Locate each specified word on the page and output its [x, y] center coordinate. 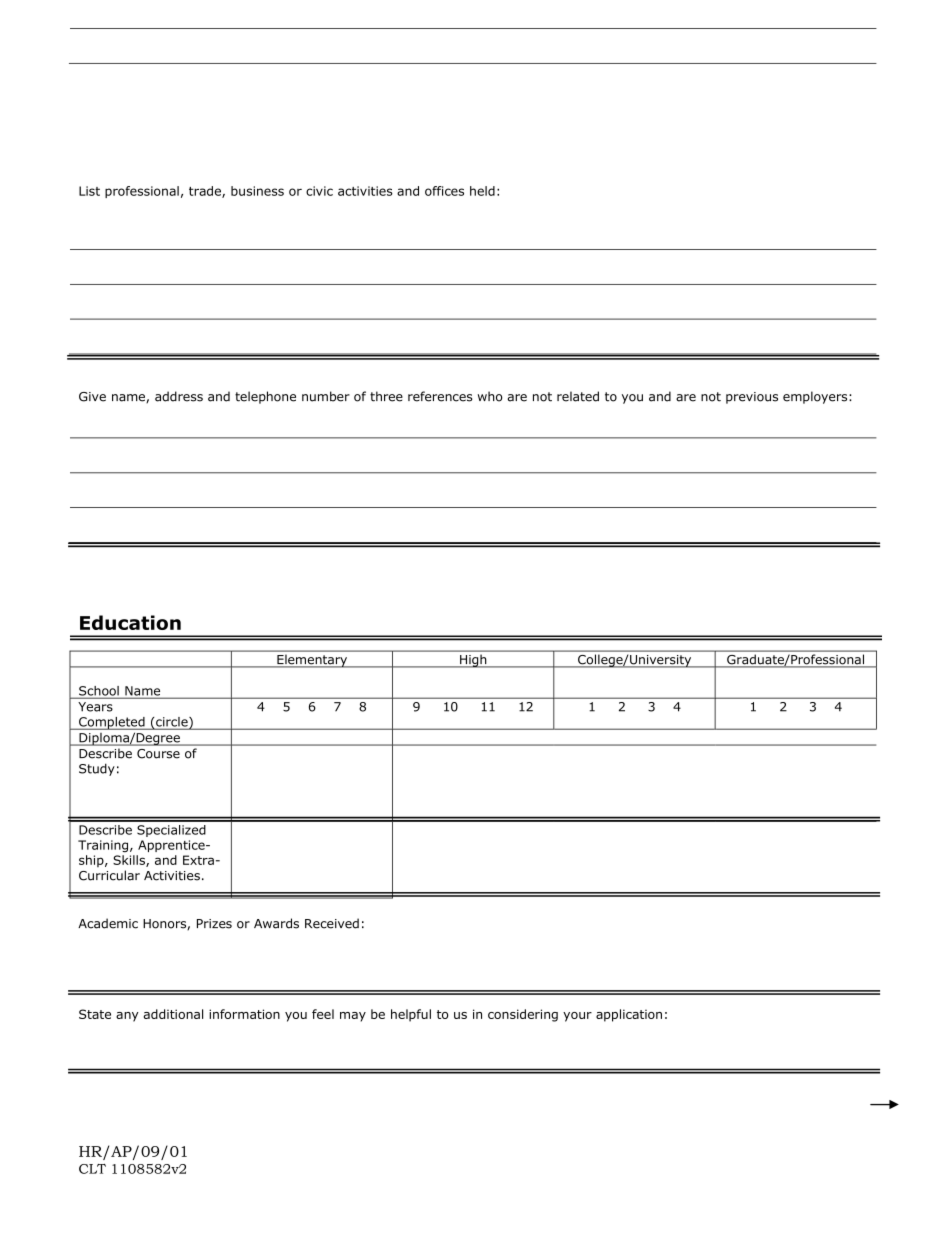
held [482, 191]
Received [332, 923]
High [473, 661]
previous [752, 398]
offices [444, 191]
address [179, 396]
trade [206, 192]
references [440, 396]
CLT [92, 1169]
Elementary [312, 661]
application [629, 1015]
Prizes [214, 924]
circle [172, 723]
